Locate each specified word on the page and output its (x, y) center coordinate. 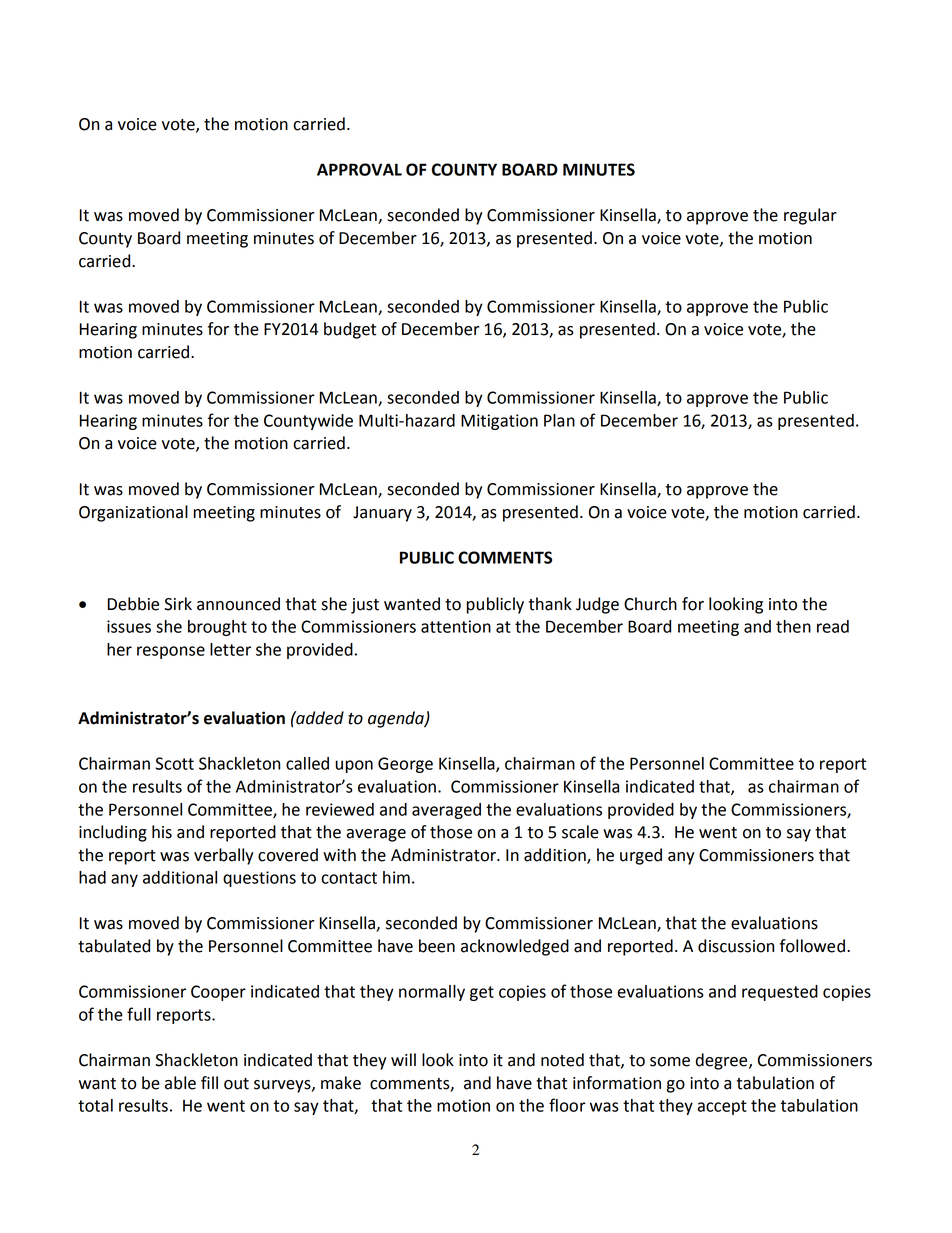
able (180, 1083)
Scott (174, 763)
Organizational (133, 513)
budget (350, 330)
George (405, 765)
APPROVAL (359, 169)
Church (650, 604)
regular (810, 216)
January (382, 514)
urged (641, 856)
